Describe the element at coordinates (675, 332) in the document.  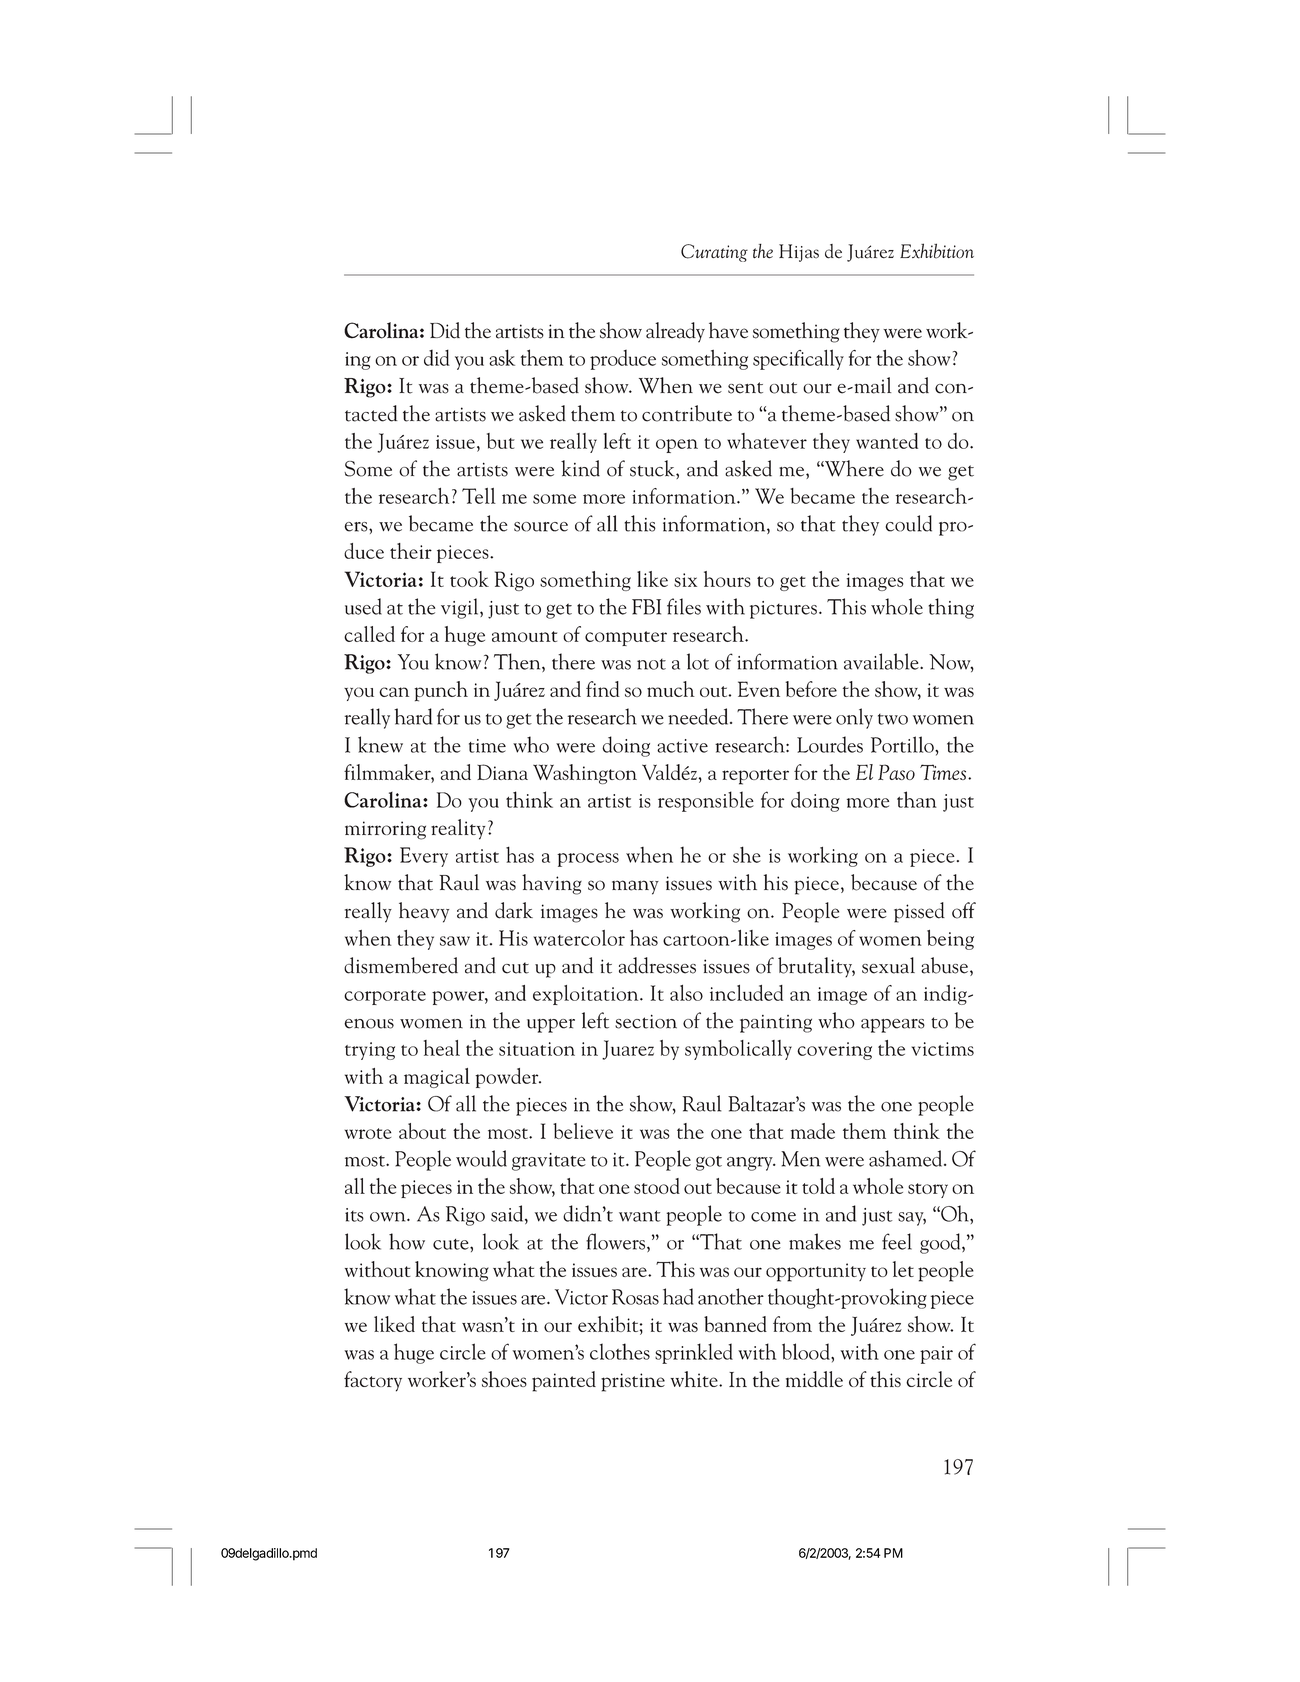
I see `already` at that location.
